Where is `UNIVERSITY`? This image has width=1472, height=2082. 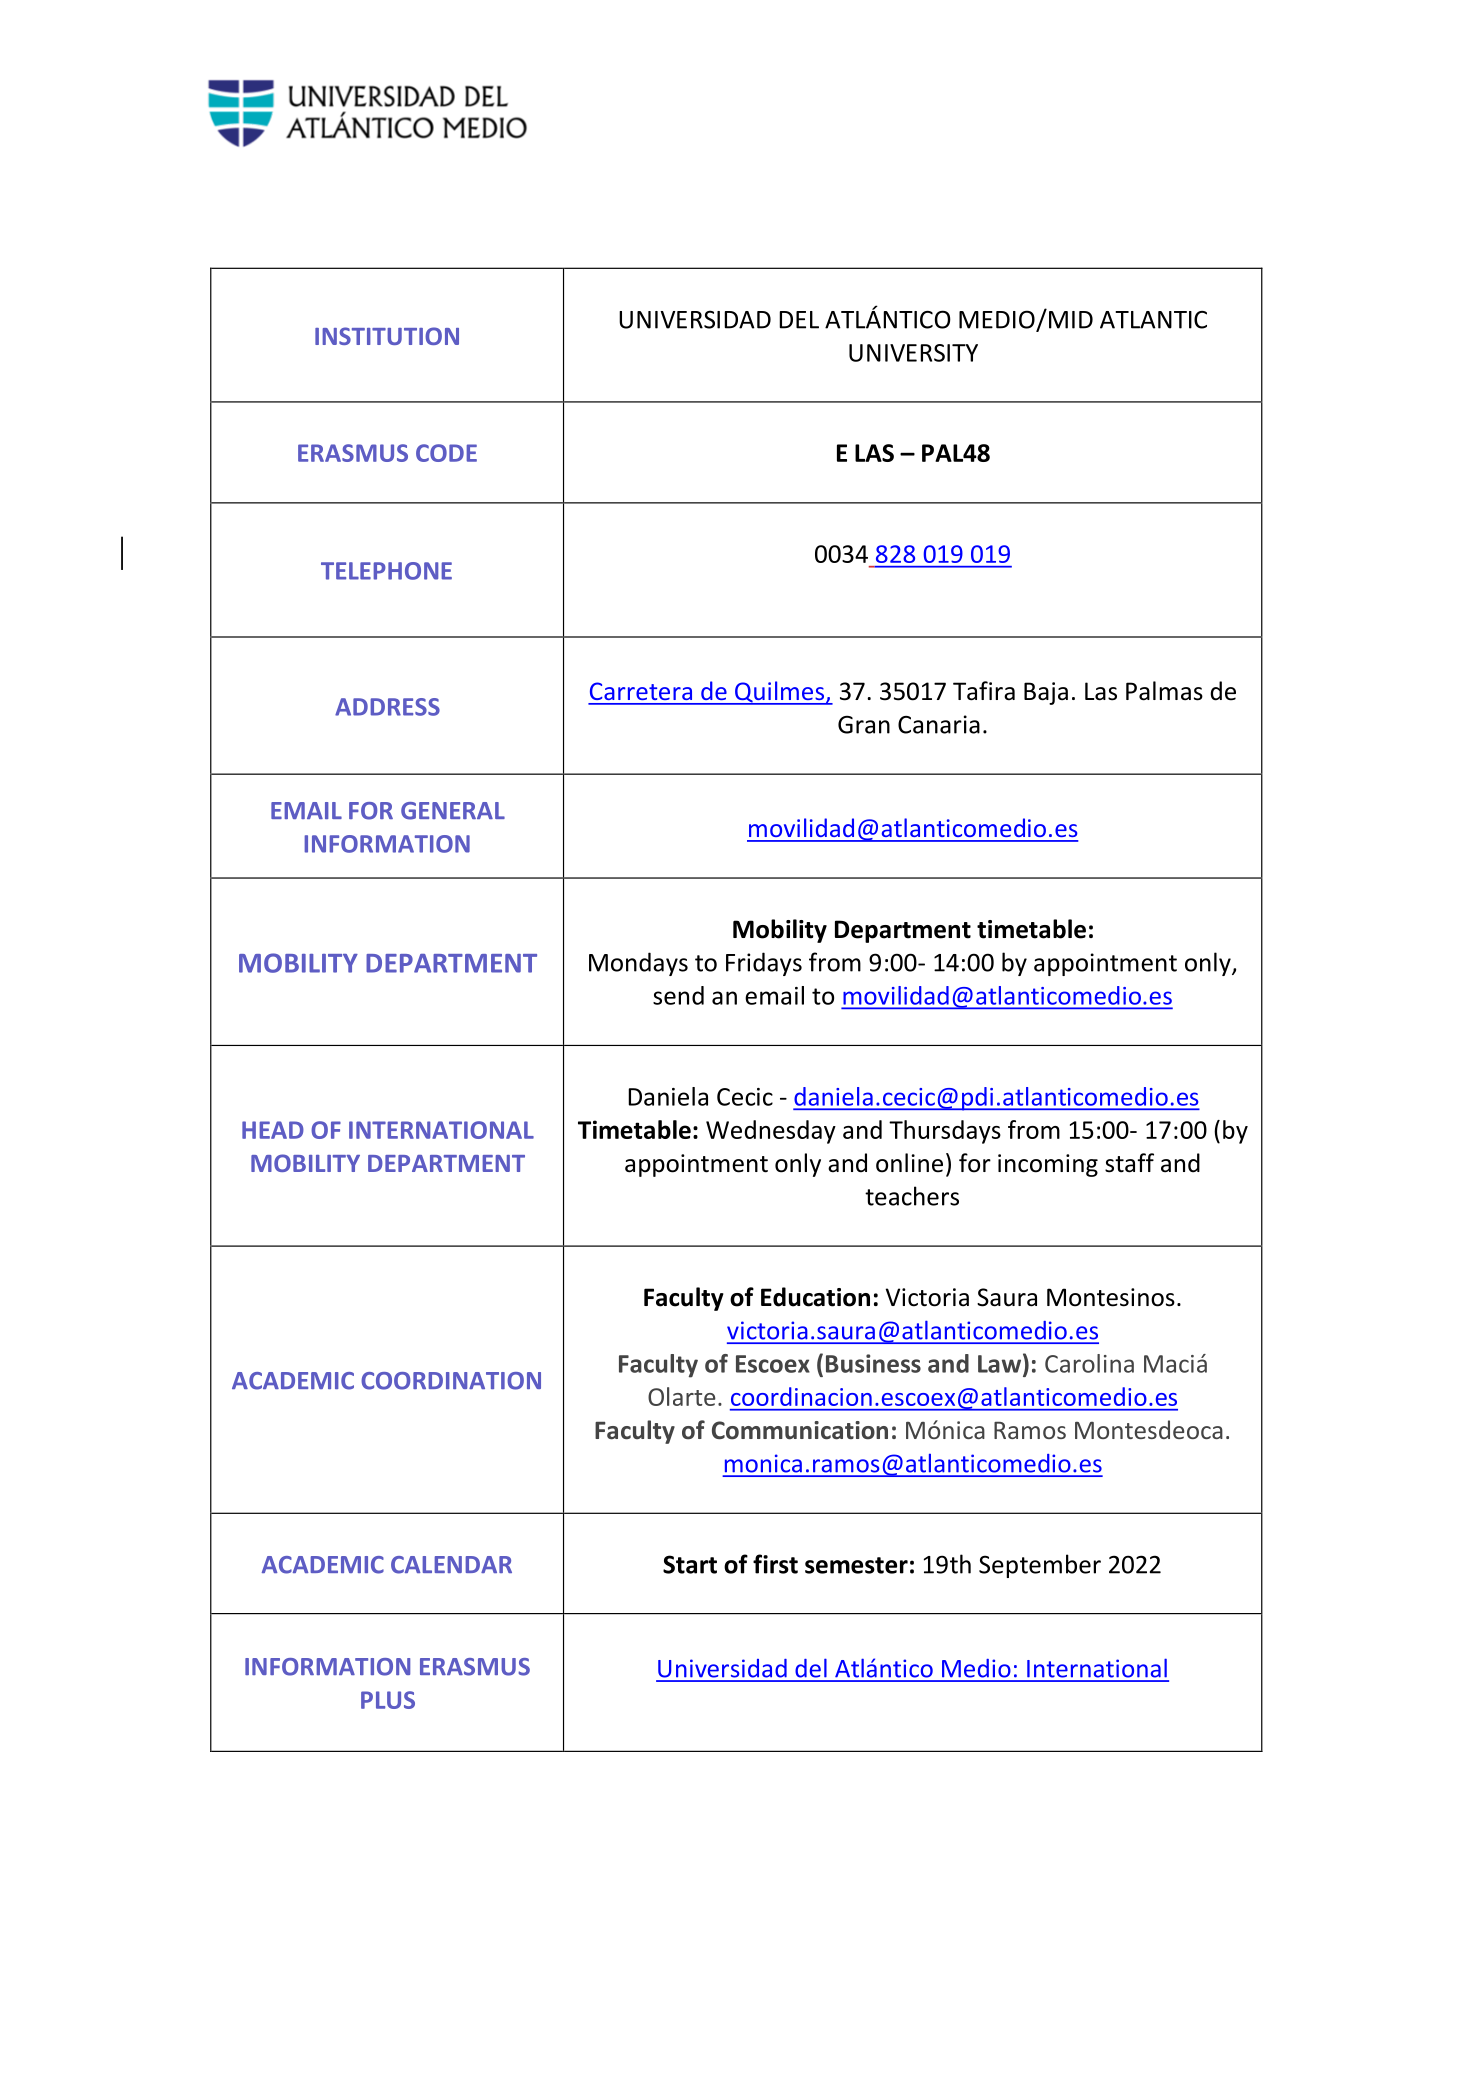 UNIVERSITY is located at coordinates (913, 353).
